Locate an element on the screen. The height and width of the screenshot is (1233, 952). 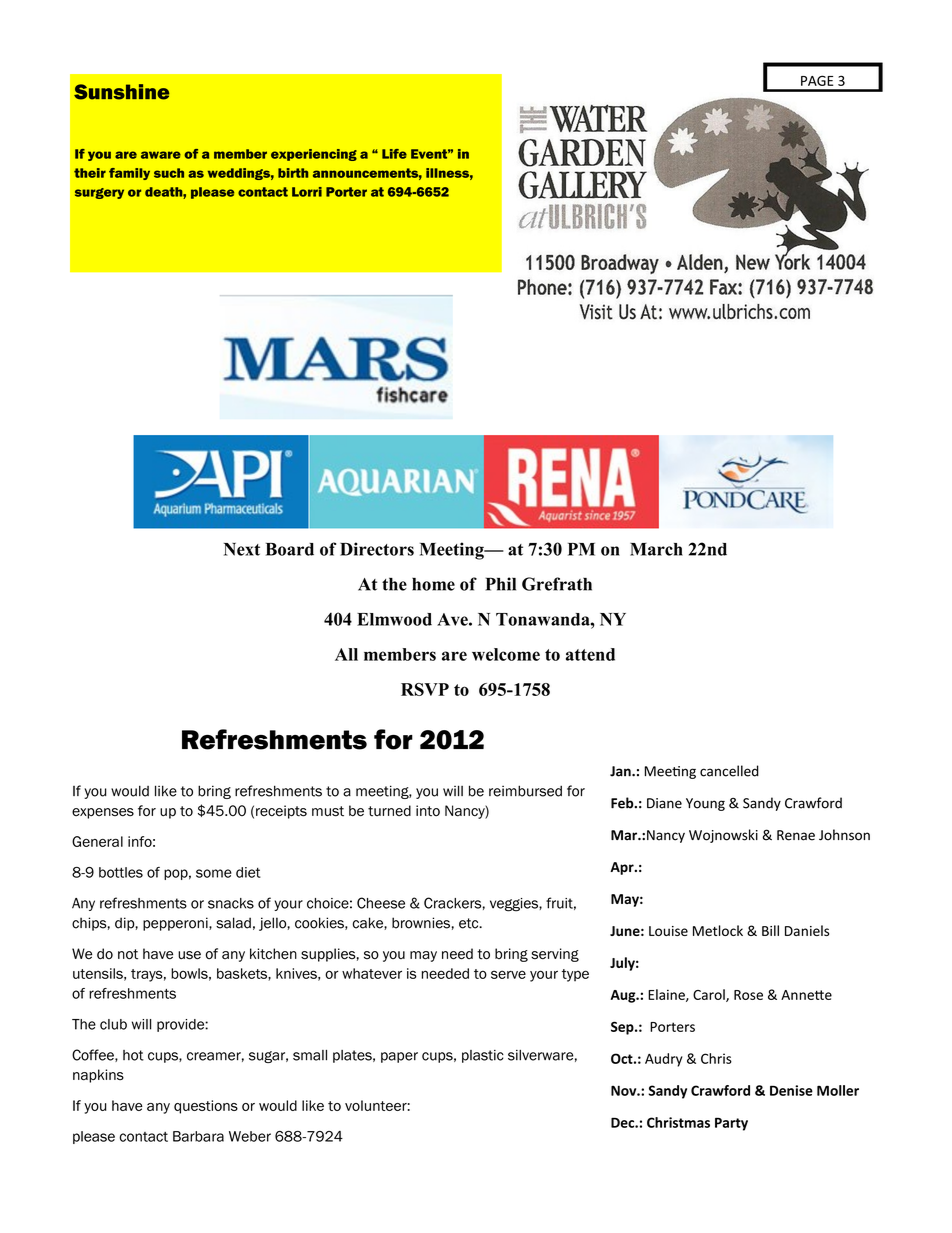
plastic is located at coordinates (483, 1056).
